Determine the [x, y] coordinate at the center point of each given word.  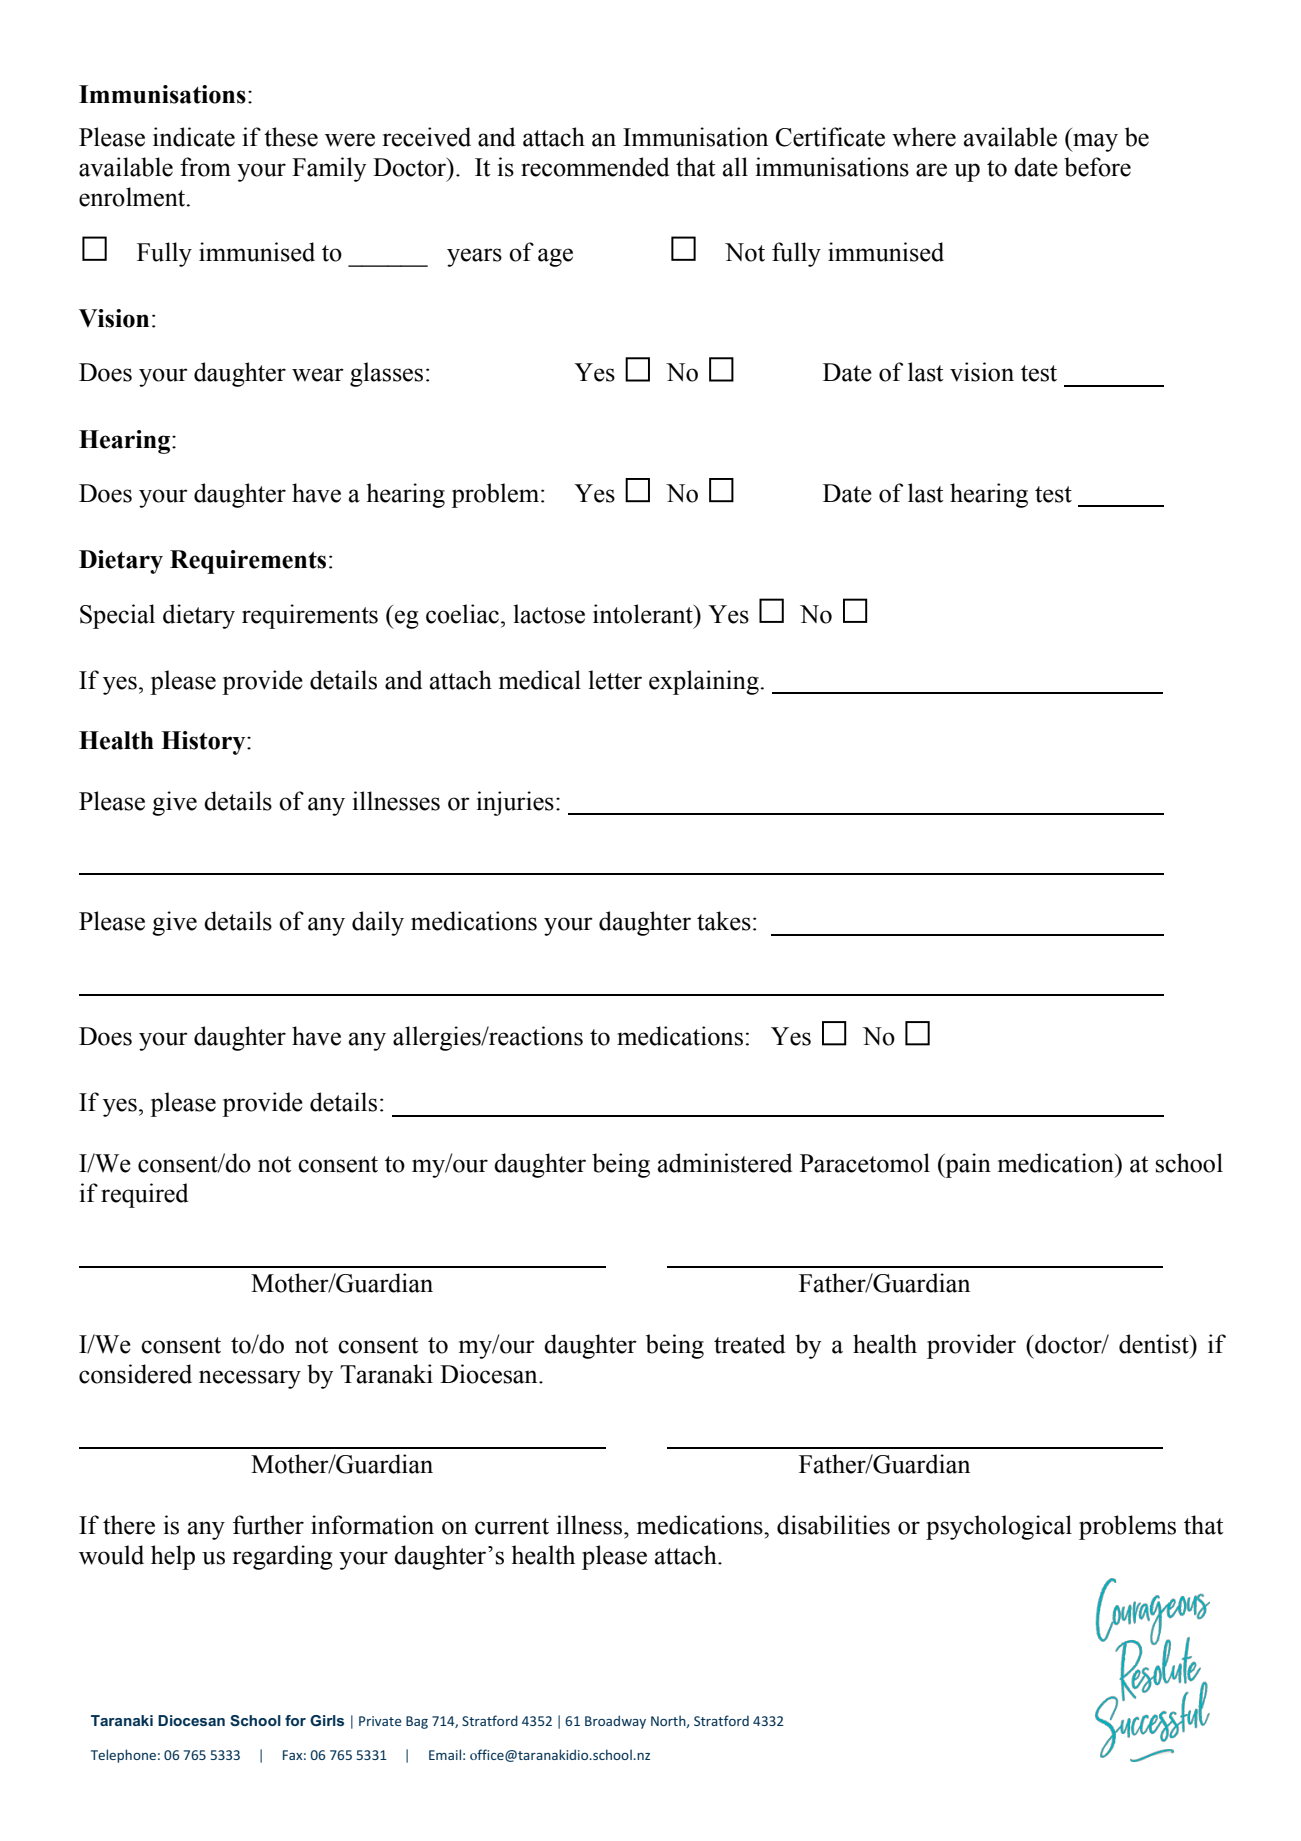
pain [967, 1165]
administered [725, 1163]
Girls [327, 1720]
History [204, 743]
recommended [595, 167]
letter [615, 680]
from [205, 167]
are [931, 170]
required [144, 1195]
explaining [705, 682]
